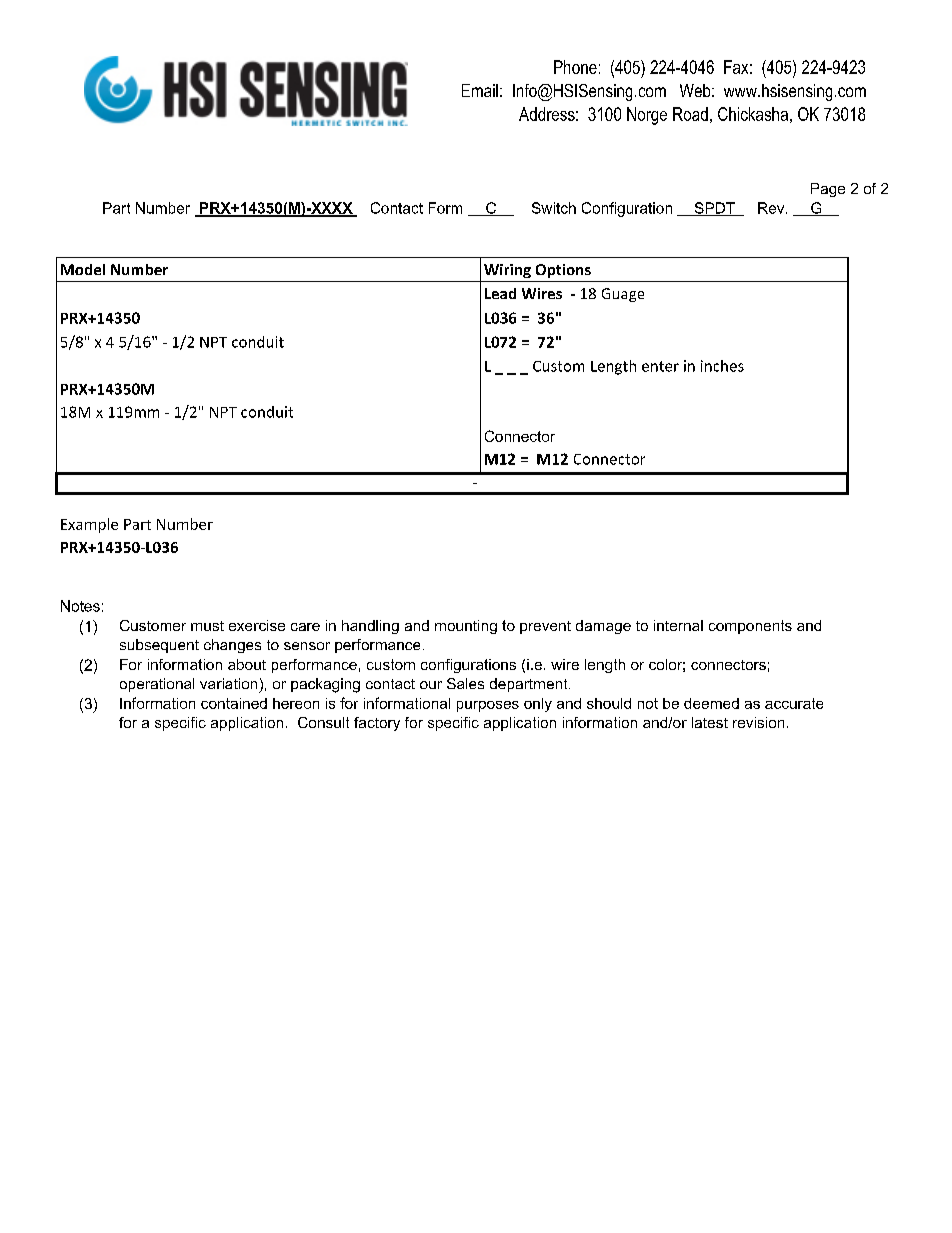 Image resolution: width=952 pixels, height=1233 pixels. I want to click on operational, so click(157, 685).
